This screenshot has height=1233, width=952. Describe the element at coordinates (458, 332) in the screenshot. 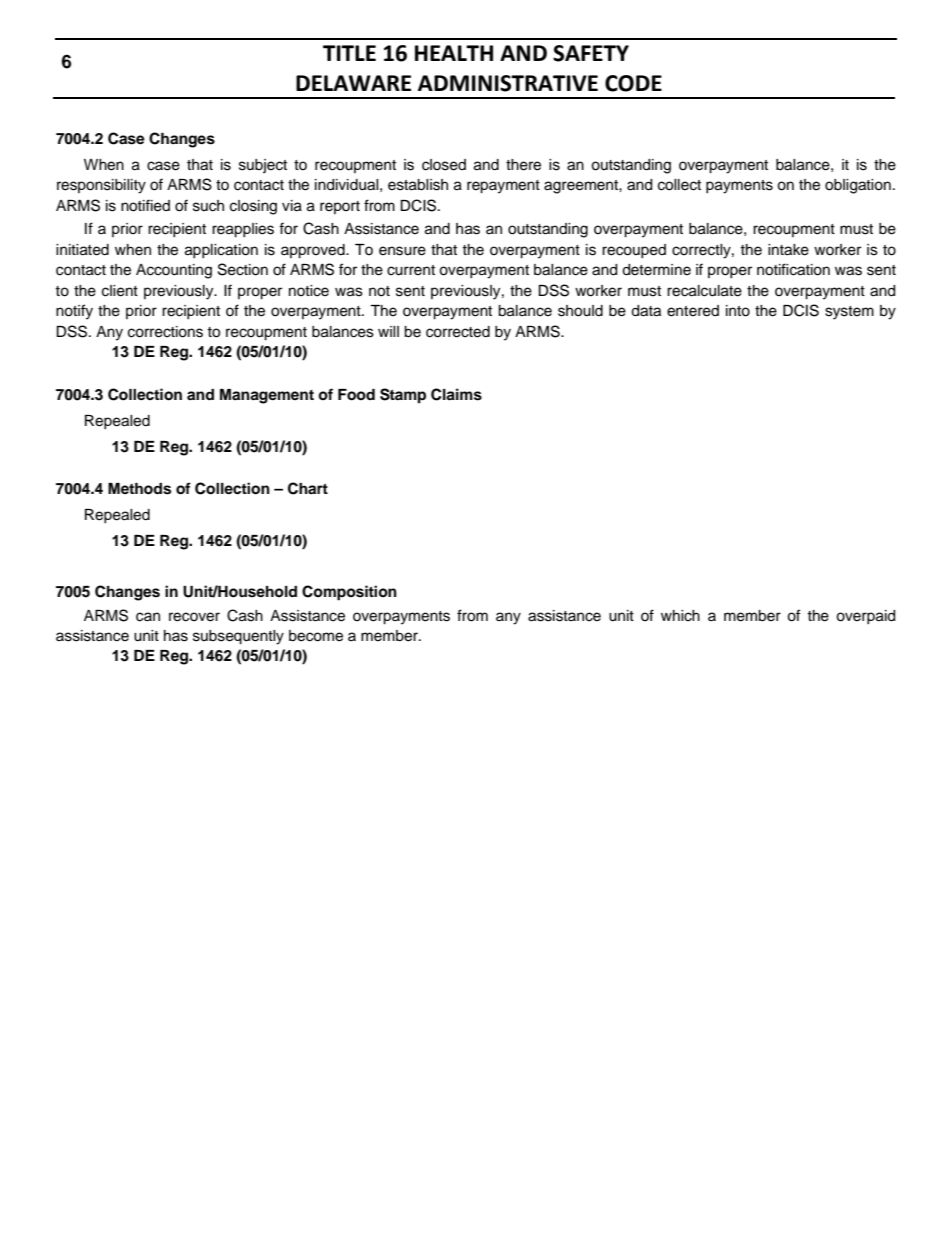

I see `corrected` at that location.
